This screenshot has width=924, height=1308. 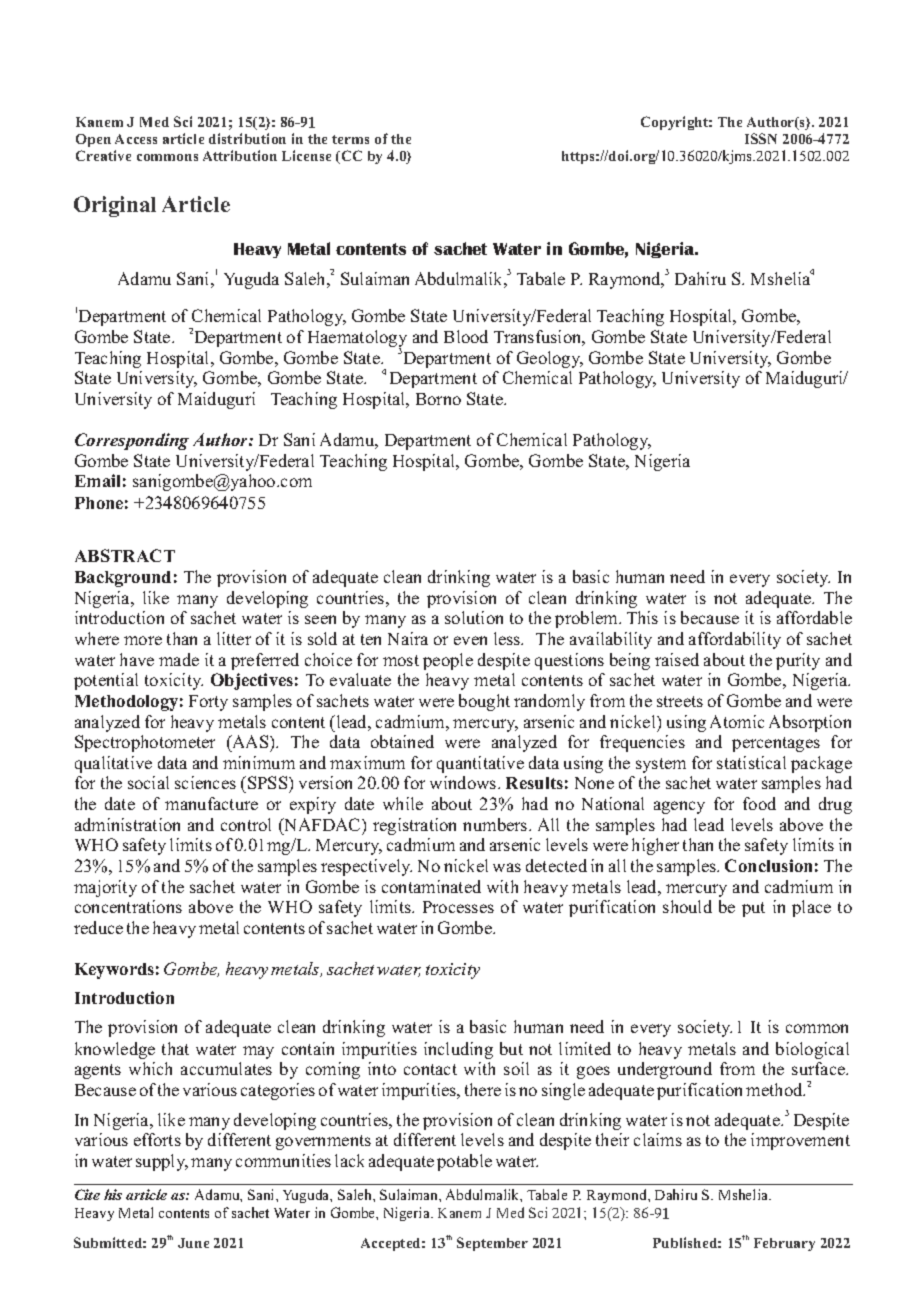 I want to click on terms, so click(x=350, y=139).
